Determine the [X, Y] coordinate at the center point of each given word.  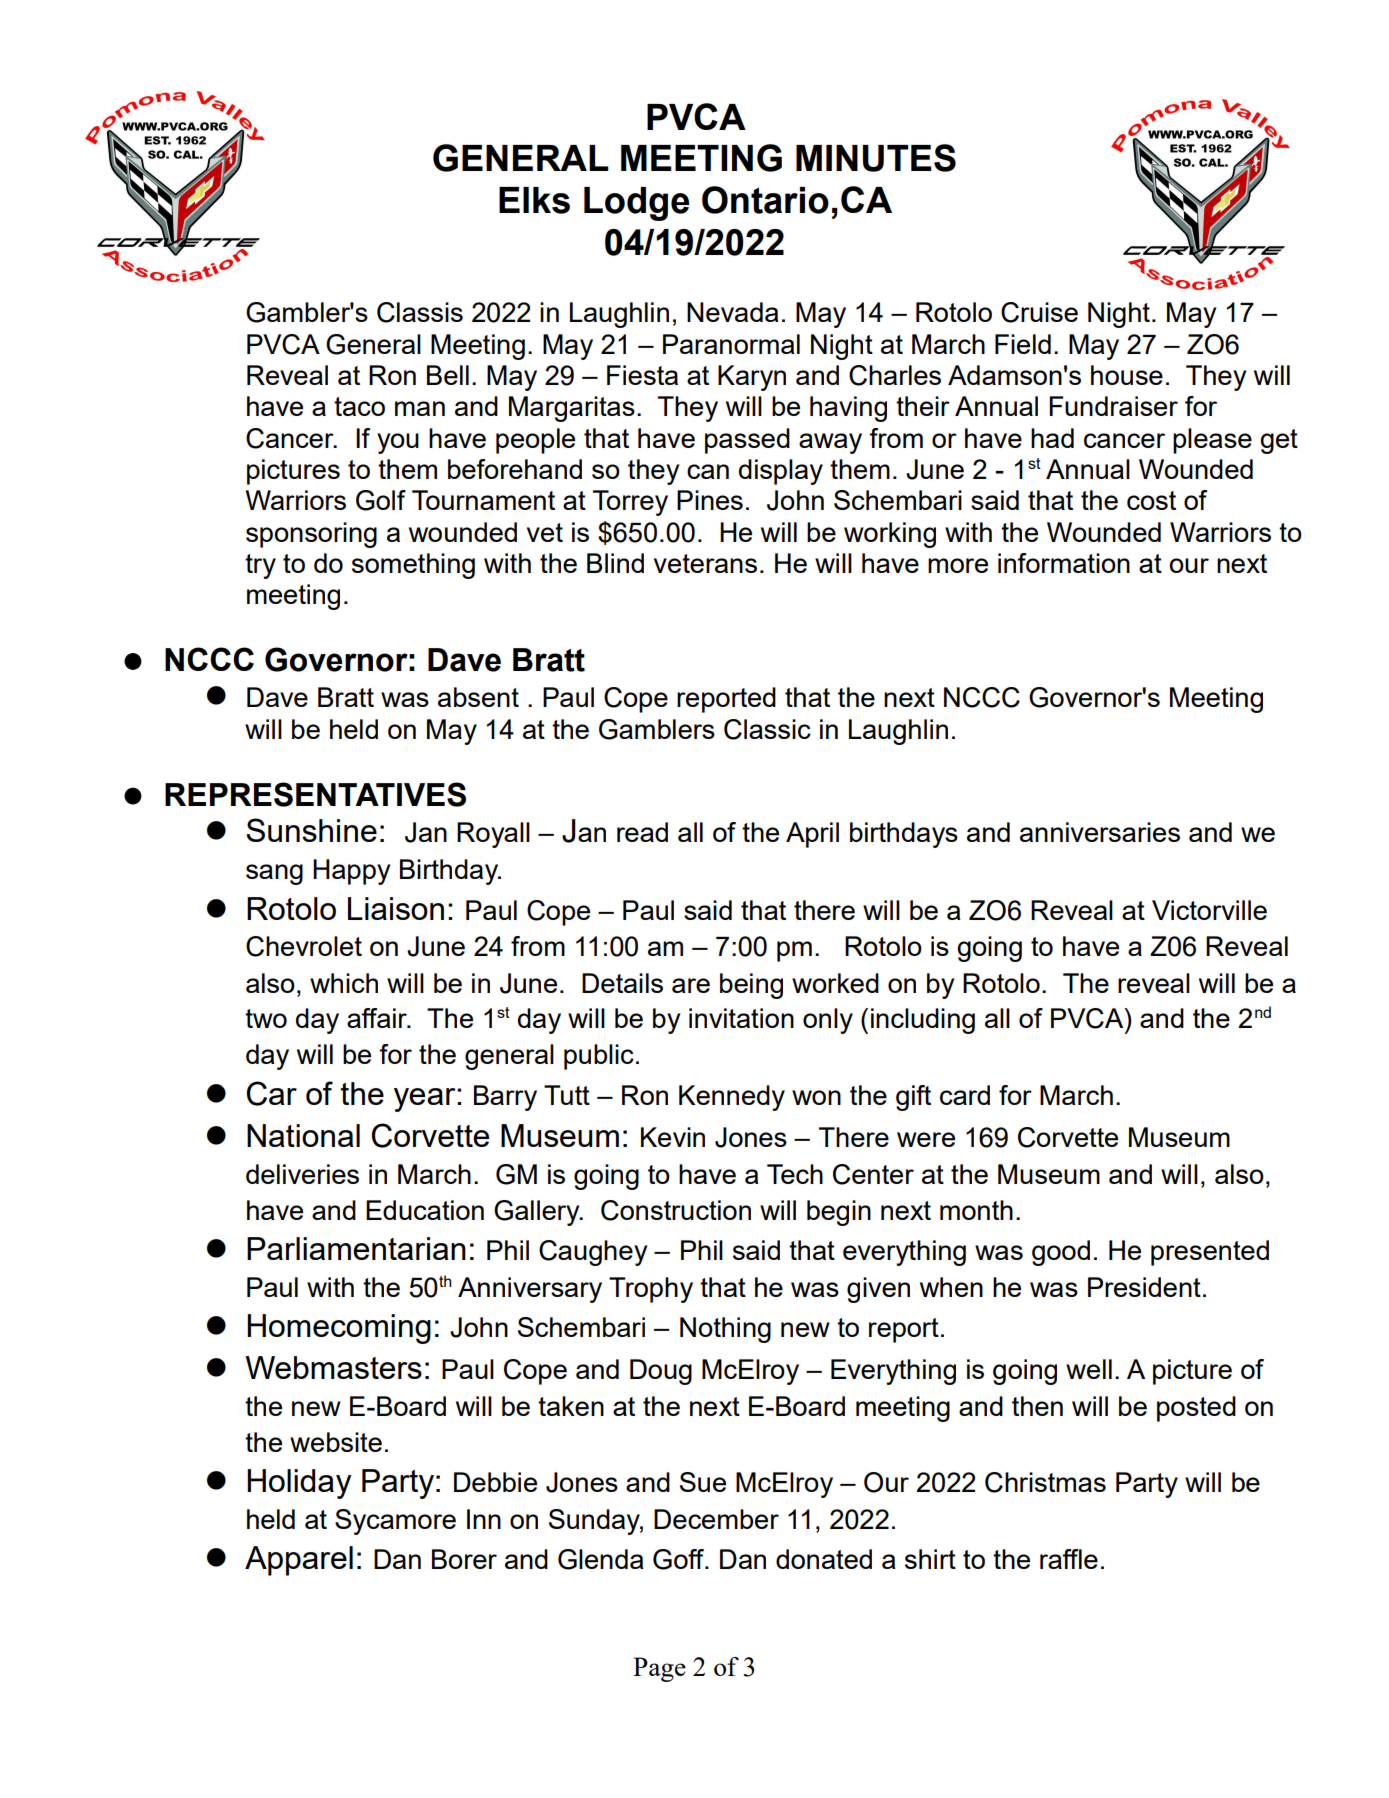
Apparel [299, 1561]
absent [478, 697]
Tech [795, 1174]
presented [1210, 1253]
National [303, 1135]
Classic [767, 729]
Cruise [1039, 312]
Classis [420, 312]
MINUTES [876, 158]
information [1064, 563]
